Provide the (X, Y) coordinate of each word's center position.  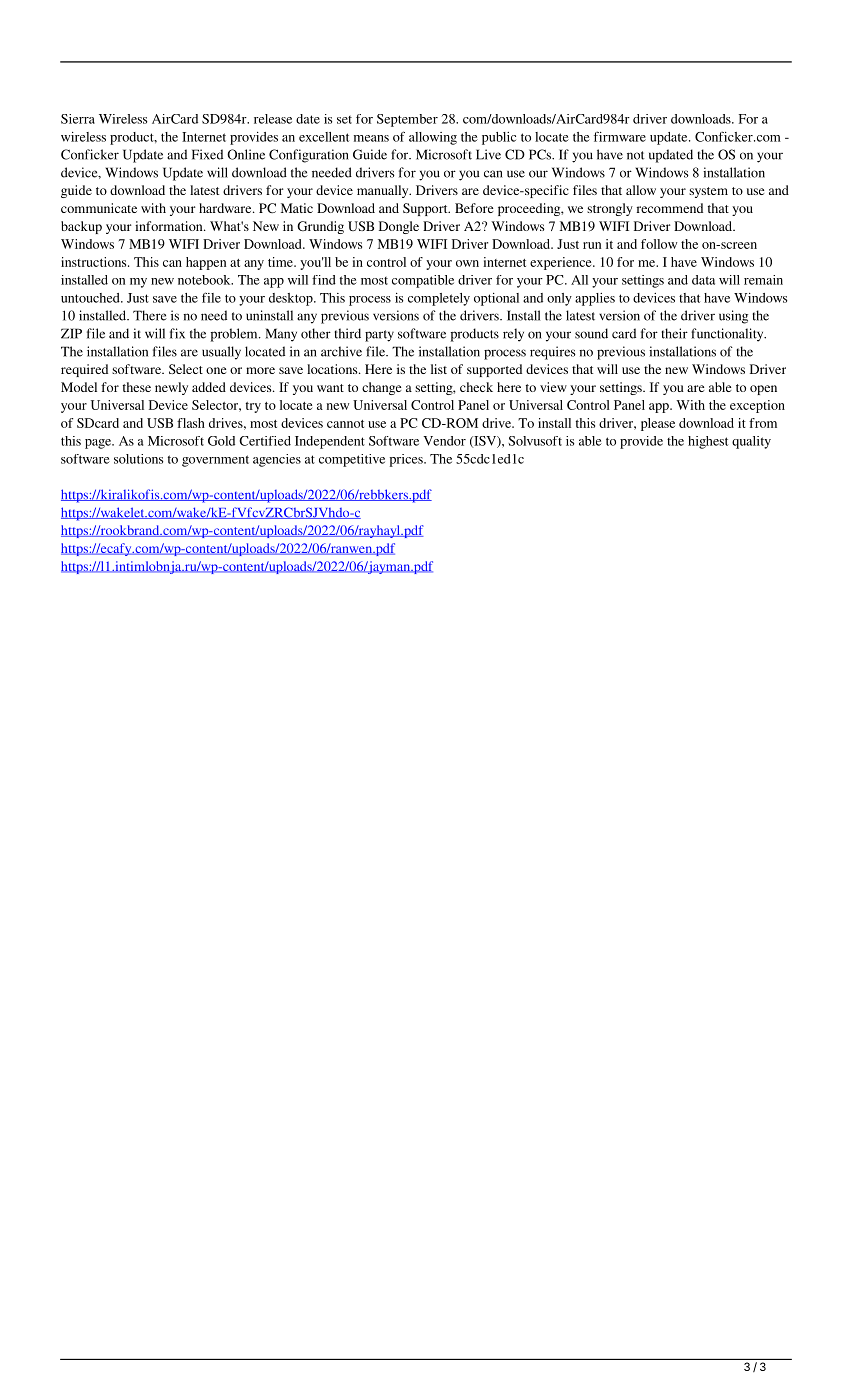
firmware (620, 136)
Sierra (78, 119)
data (703, 280)
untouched (91, 298)
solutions (138, 459)
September (407, 120)
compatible (423, 281)
